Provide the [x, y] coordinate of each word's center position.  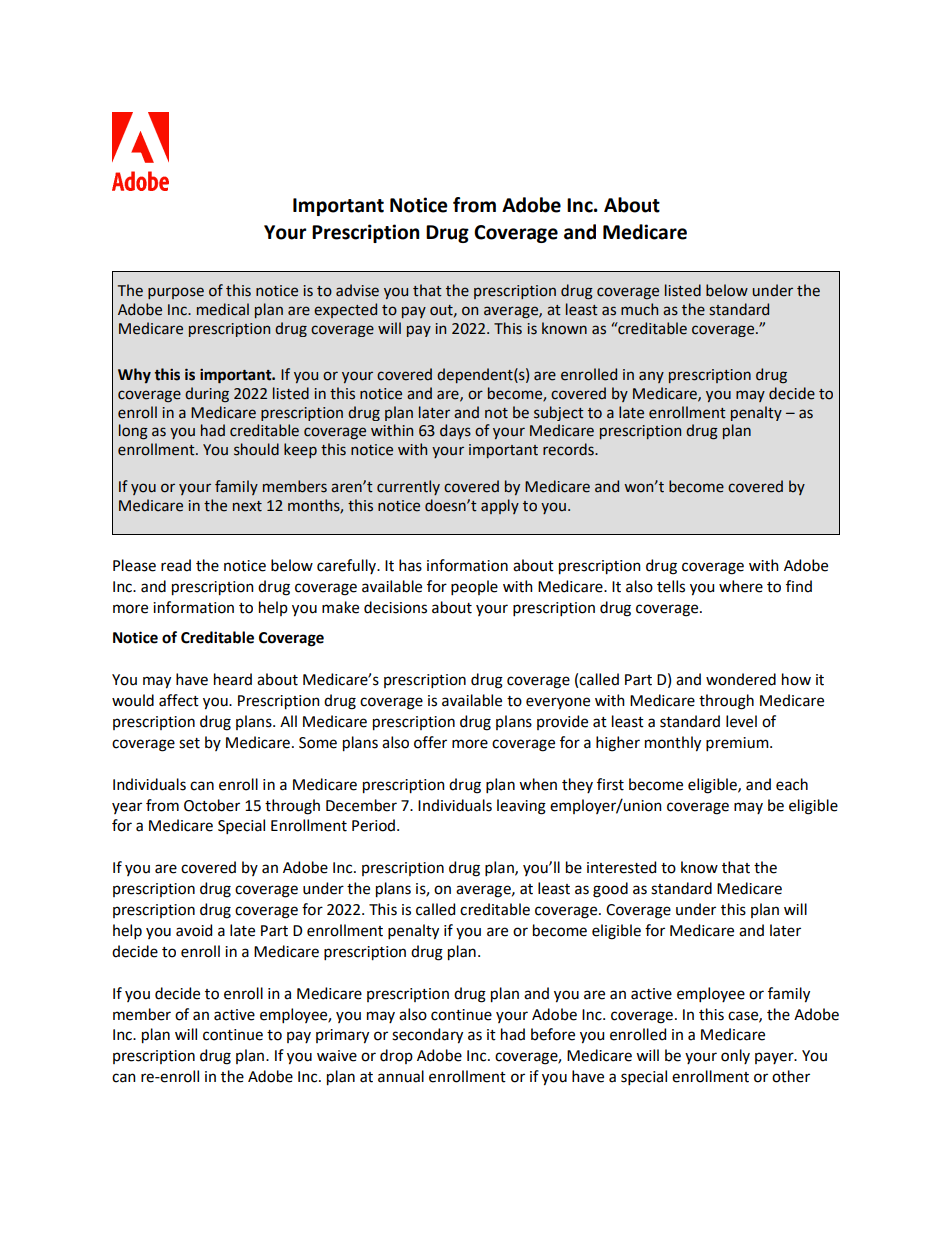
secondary [427, 1036]
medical [223, 309]
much [639, 309]
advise [357, 290]
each [792, 784]
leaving [521, 807]
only [735, 1056]
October [212, 805]
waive [337, 1056]
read [176, 565]
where [741, 586]
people [474, 587]
